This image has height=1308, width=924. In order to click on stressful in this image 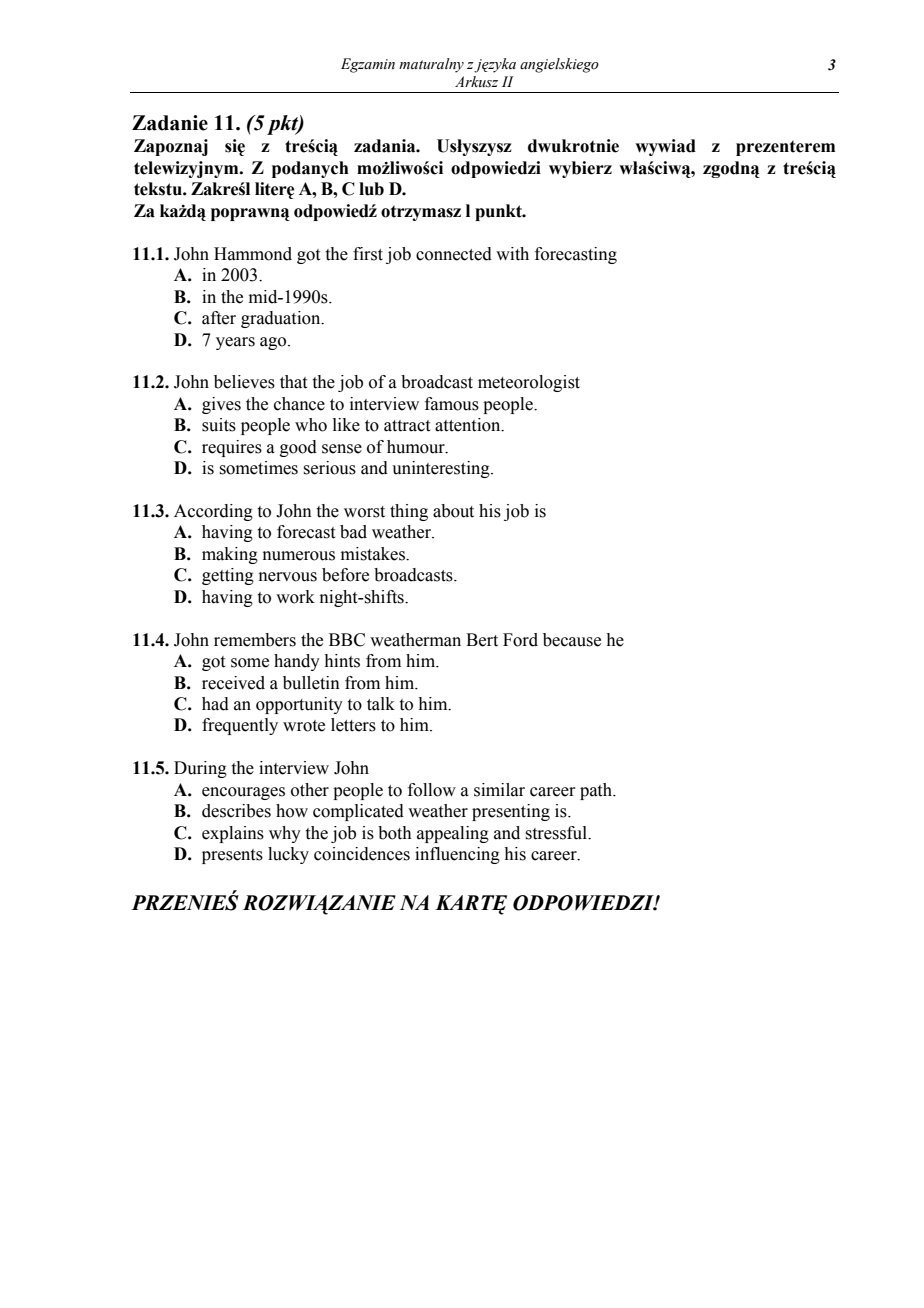, I will do `click(557, 833)`.
